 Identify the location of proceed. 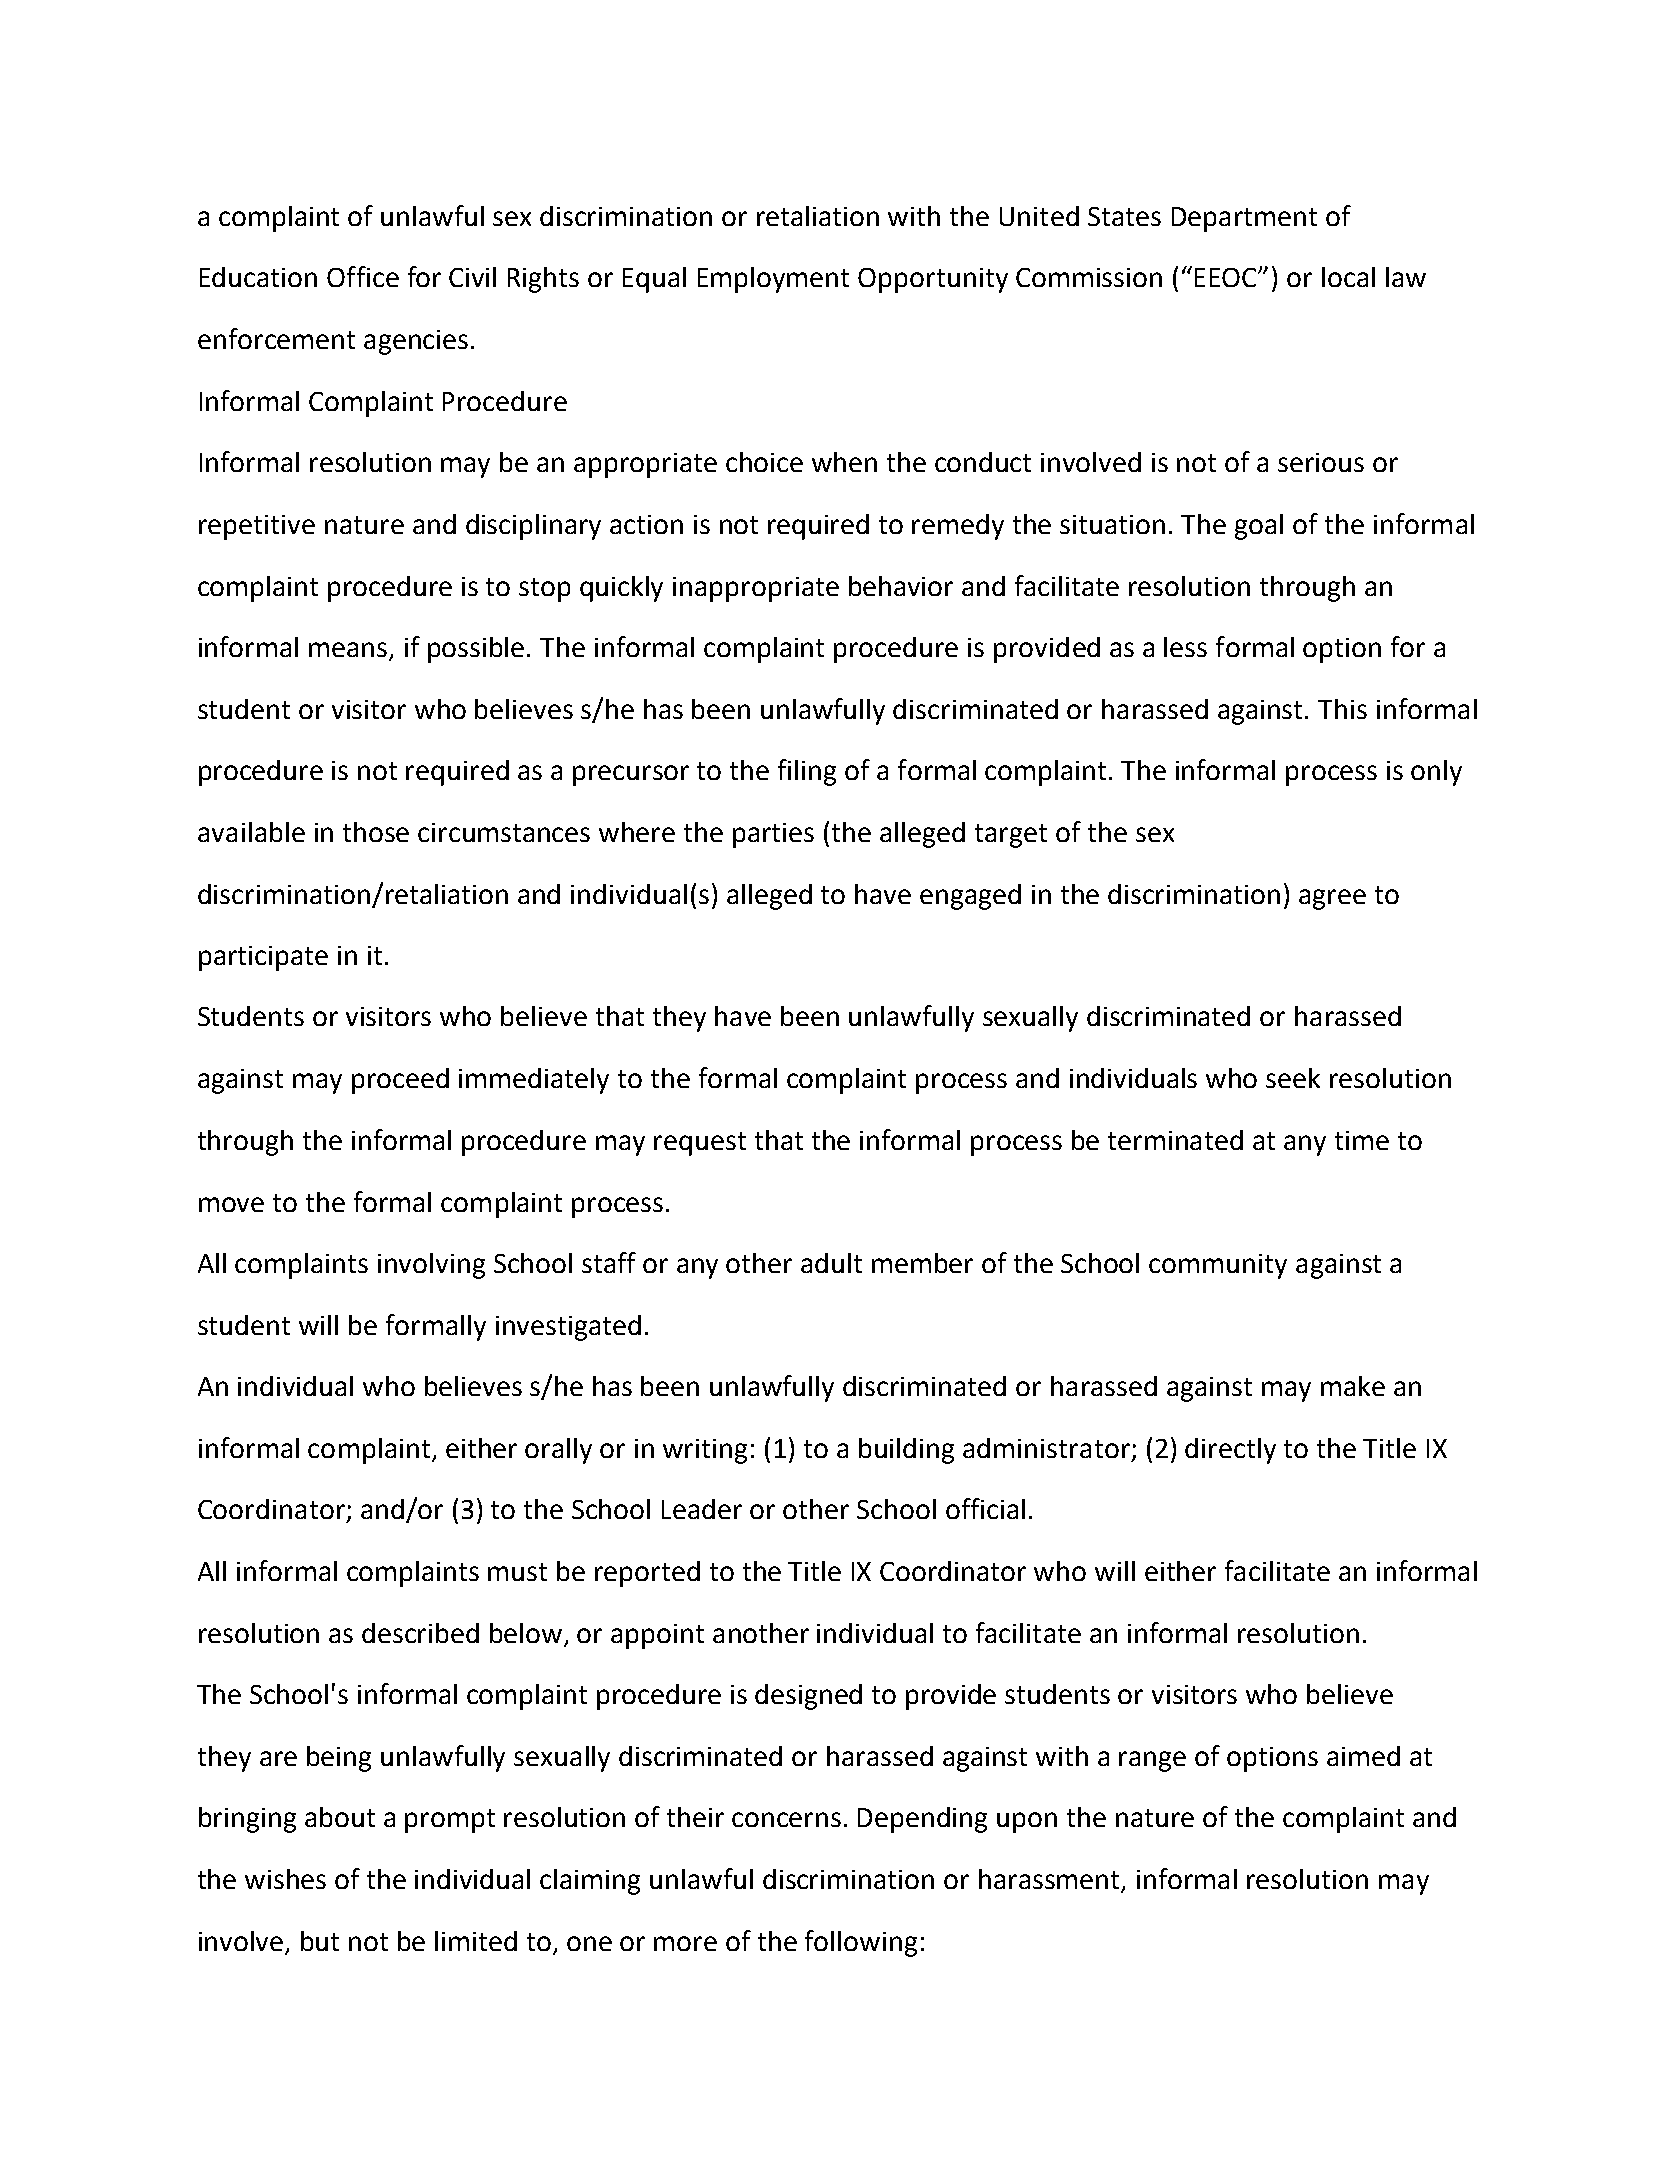
(400, 1081).
